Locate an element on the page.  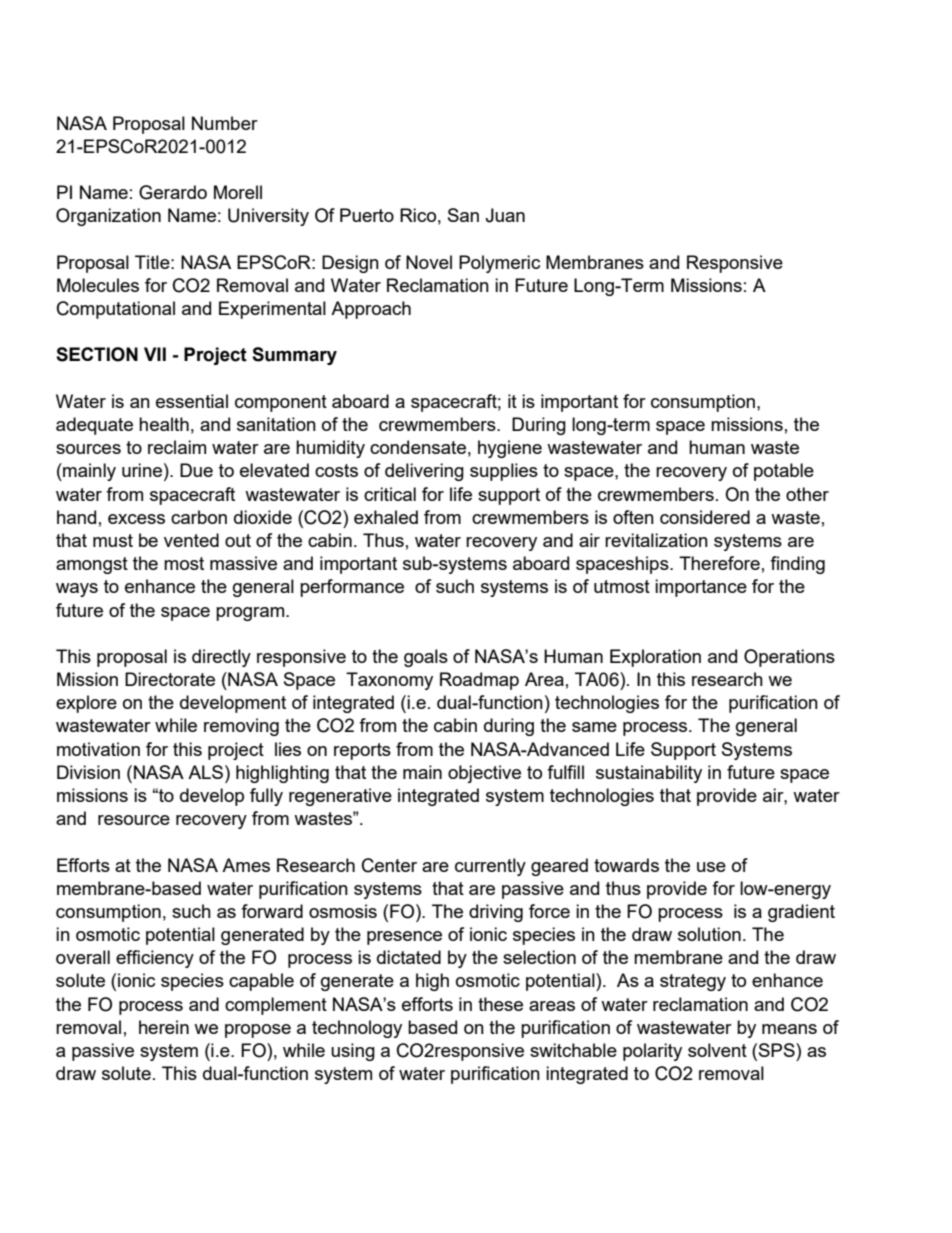
vented is located at coordinates (191, 540).
